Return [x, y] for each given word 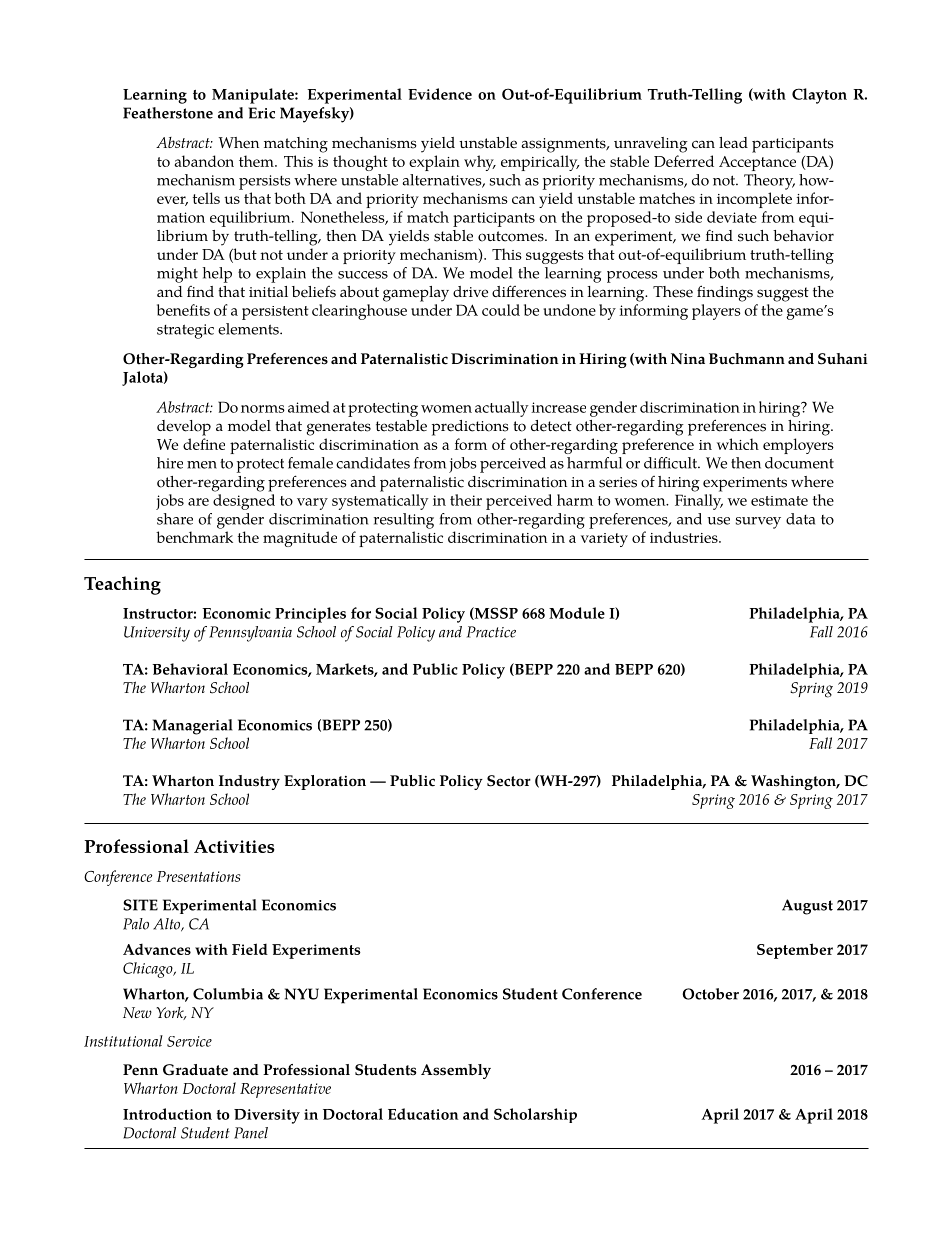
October [710, 994]
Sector [509, 781]
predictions [470, 428]
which [738, 444]
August [807, 907]
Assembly [456, 1071]
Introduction [167, 1114]
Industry [249, 782]
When [239, 143]
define [204, 444]
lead [733, 143]
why [480, 163]
